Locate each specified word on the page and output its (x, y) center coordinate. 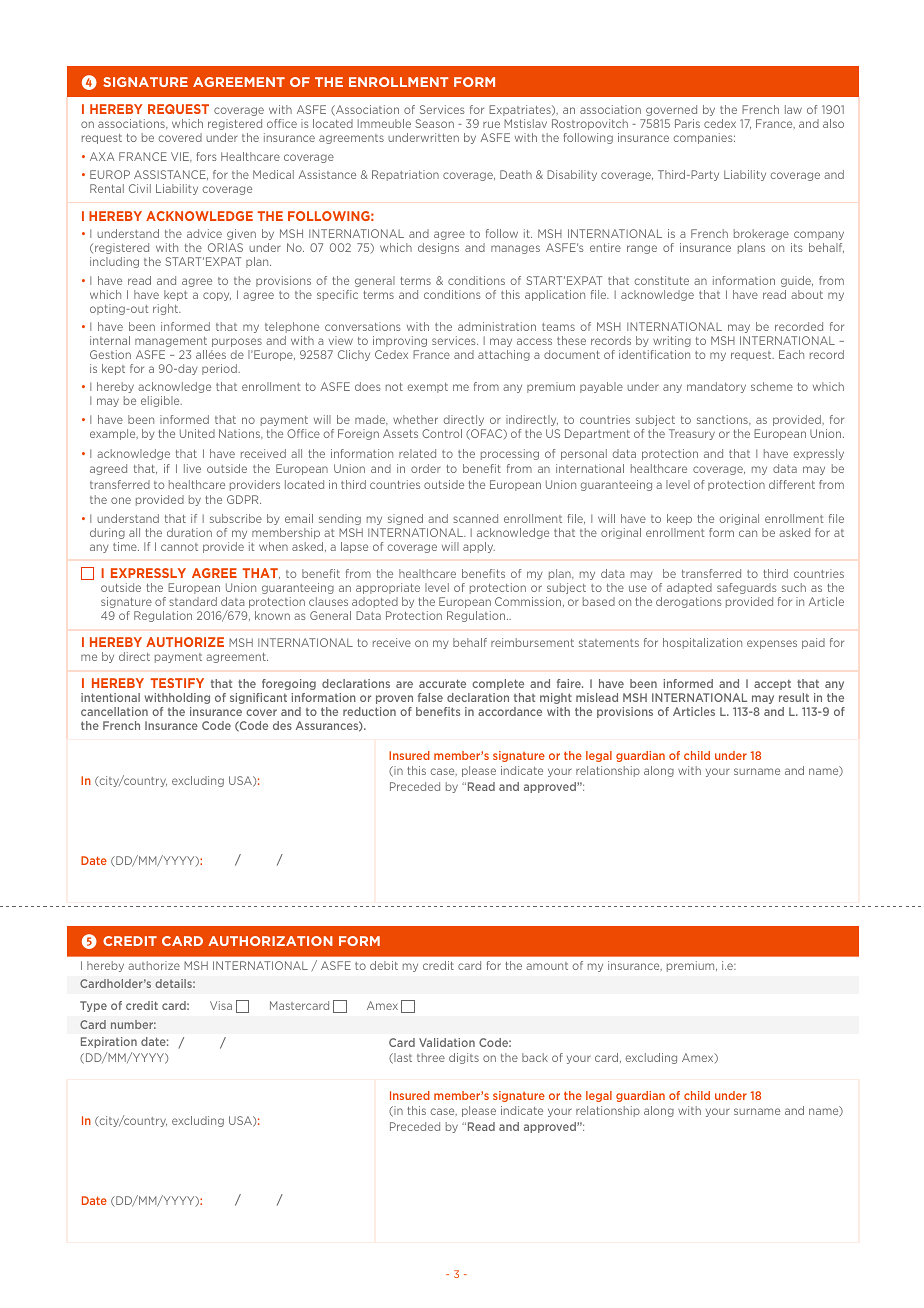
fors (207, 156)
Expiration (109, 1042)
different (792, 484)
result (794, 697)
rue (491, 124)
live (192, 468)
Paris (687, 123)
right (167, 309)
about (807, 294)
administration (497, 326)
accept (772, 685)
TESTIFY (177, 683)
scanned (475, 518)
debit (384, 965)
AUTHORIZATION (270, 941)
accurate (442, 683)
